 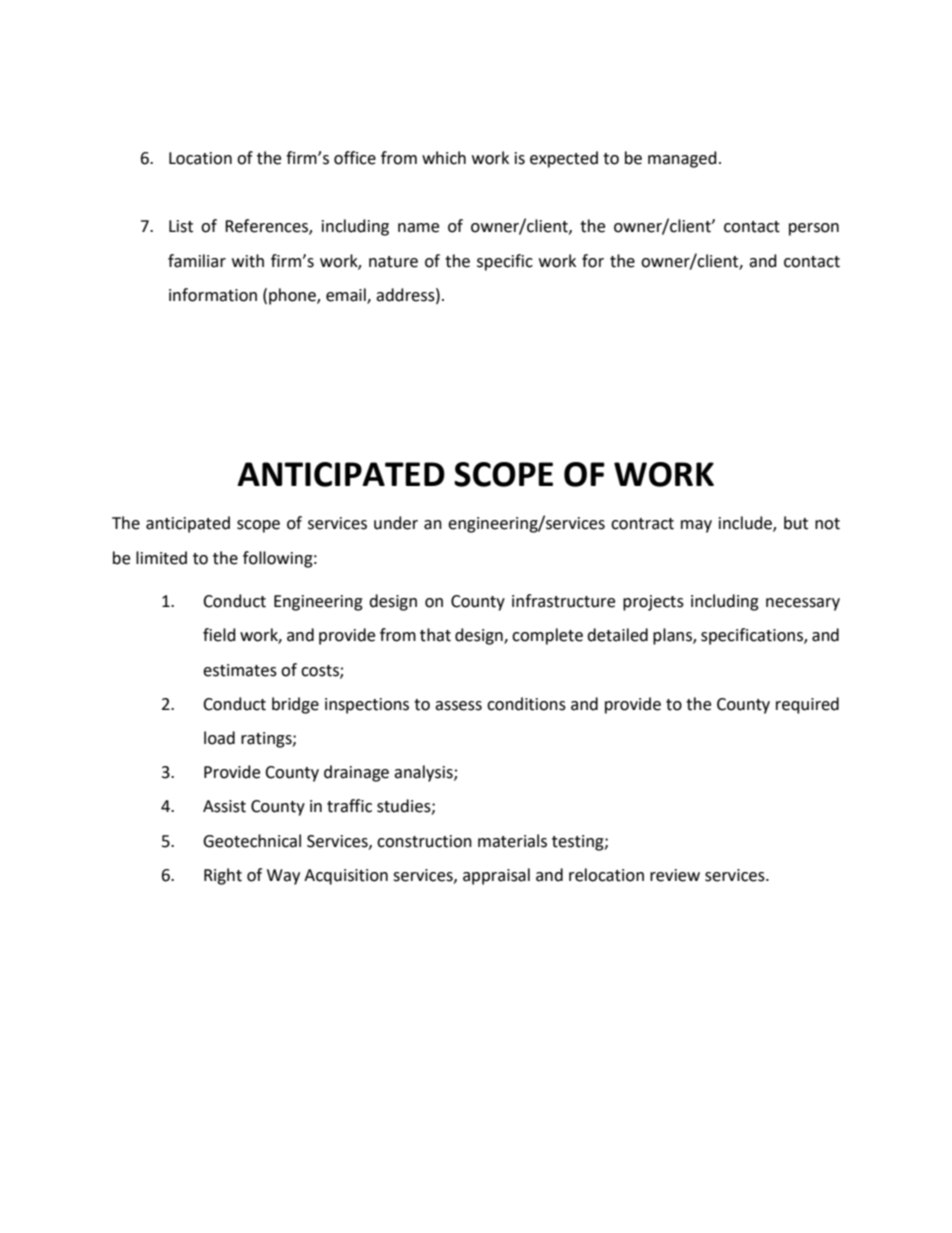 What do you see at coordinates (252, 841) in the screenshot?
I see `Geotechnical` at bounding box center [252, 841].
